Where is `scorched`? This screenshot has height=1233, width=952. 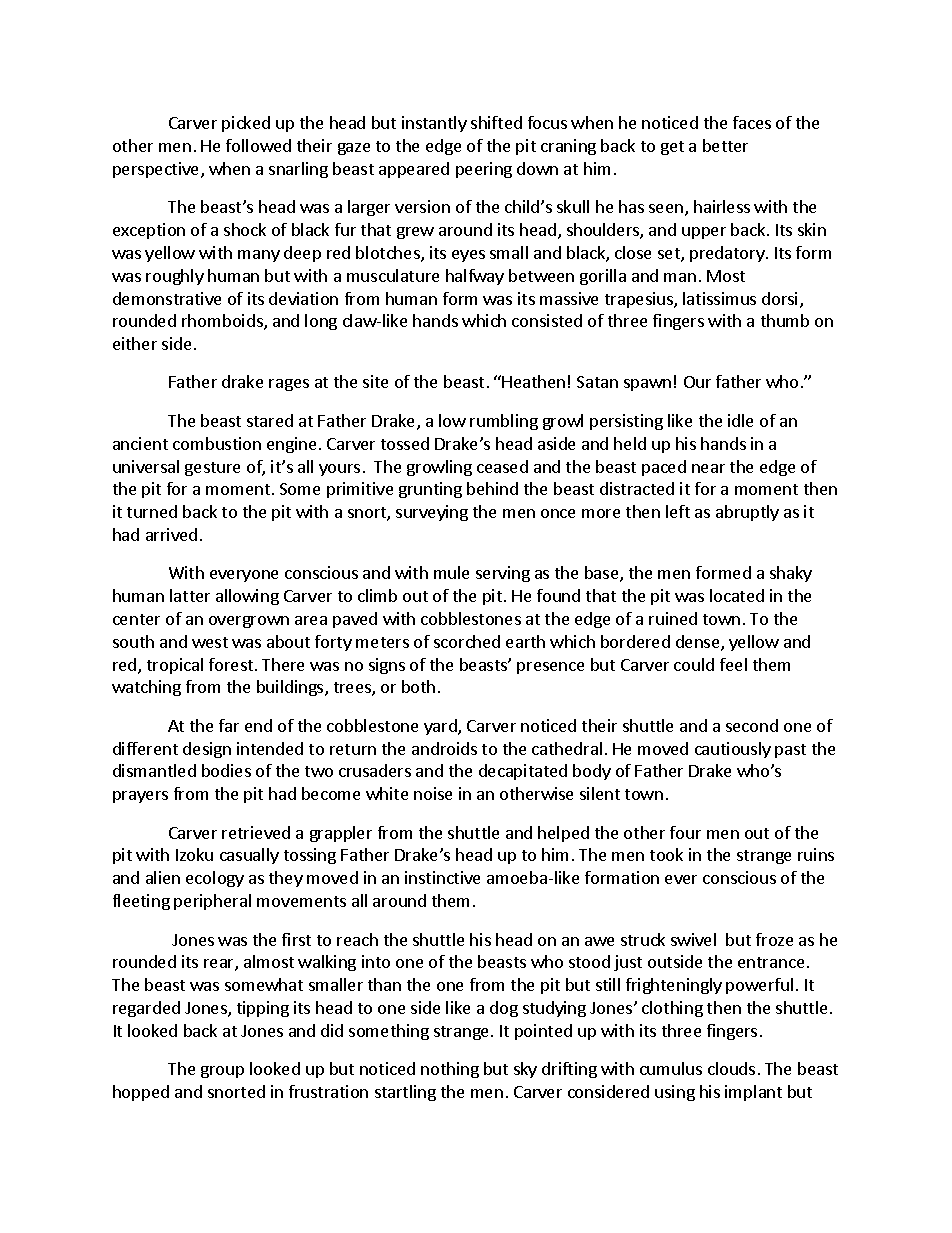
scorched is located at coordinates (467, 641).
